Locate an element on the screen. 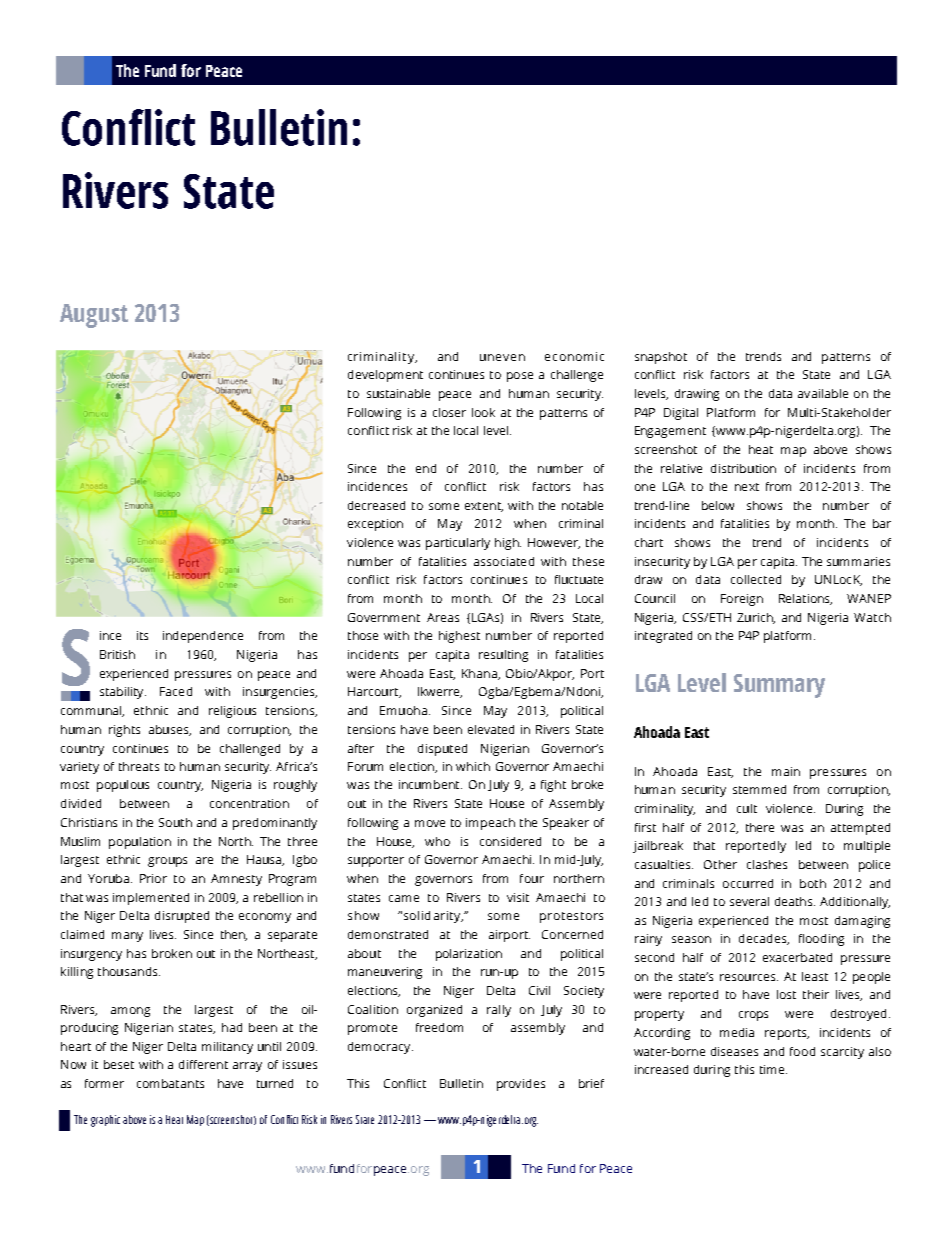 Image resolution: width=952 pixels, height=1233 pixels. its is located at coordinates (142, 635).
